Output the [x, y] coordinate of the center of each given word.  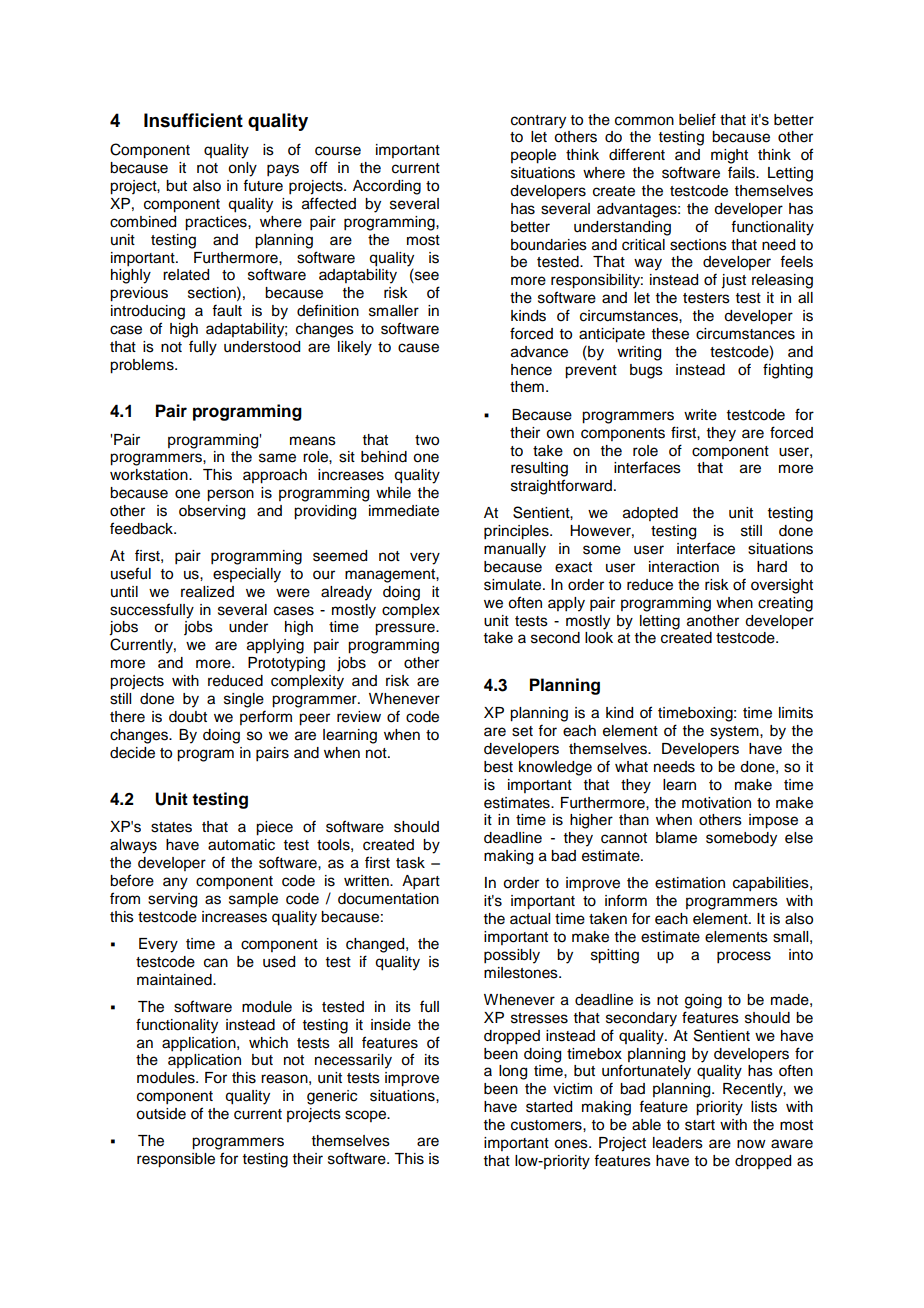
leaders [678, 1143]
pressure [406, 629]
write [700, 415]
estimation [690, 883]
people [533, 156]
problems [143, 366]
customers [547, 1125]
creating [785, 604]
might [729, 156]
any [175, 883]
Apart [421, 882]
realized [207, 592]
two [427, 440]
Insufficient [193, 120]
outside [161, 1114]
